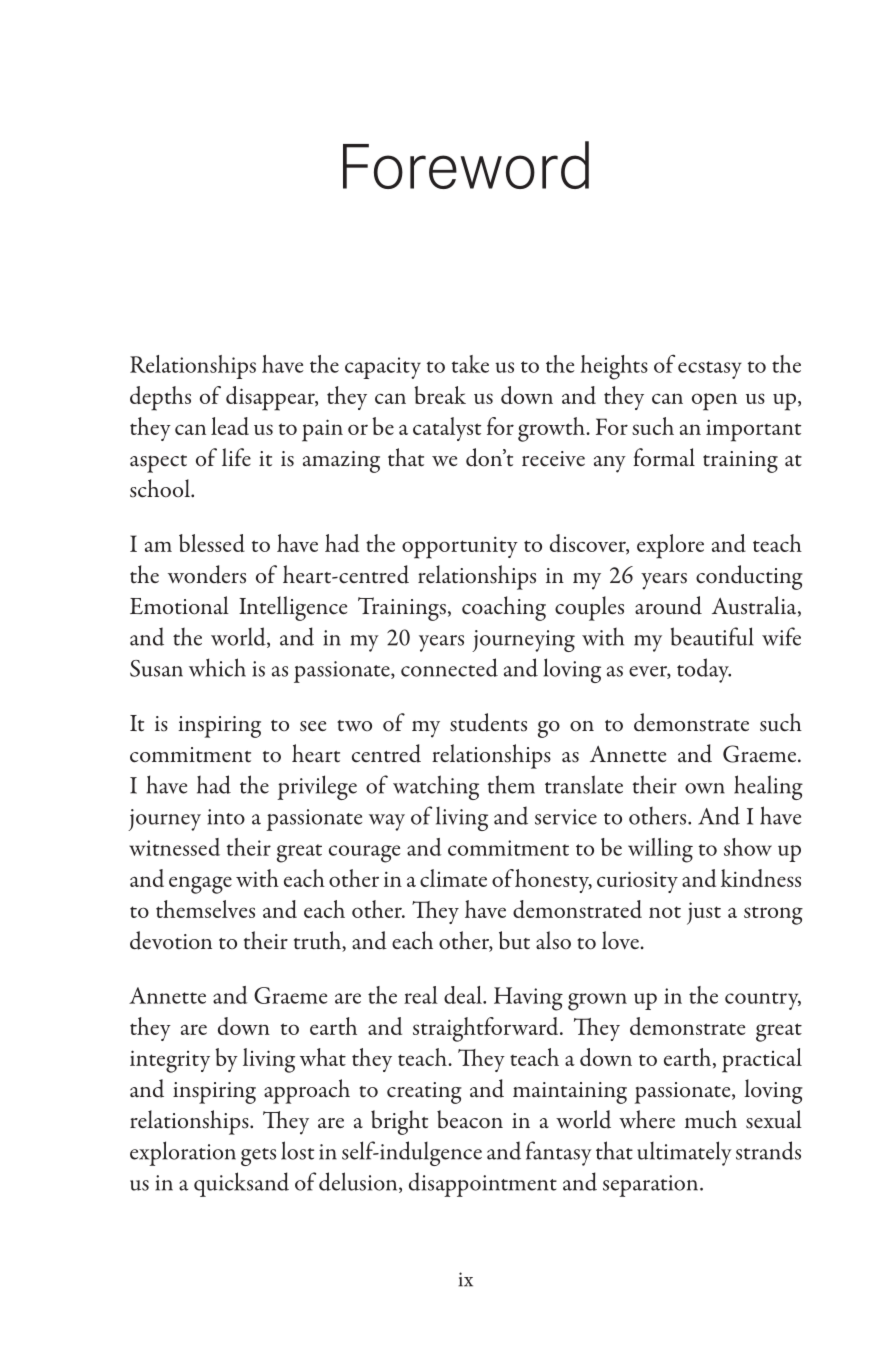 The width and height of the screenshot is (896, 1345). Describe the element at coordinates (200, 885) in the screenshot. I see `engage` at that location.
